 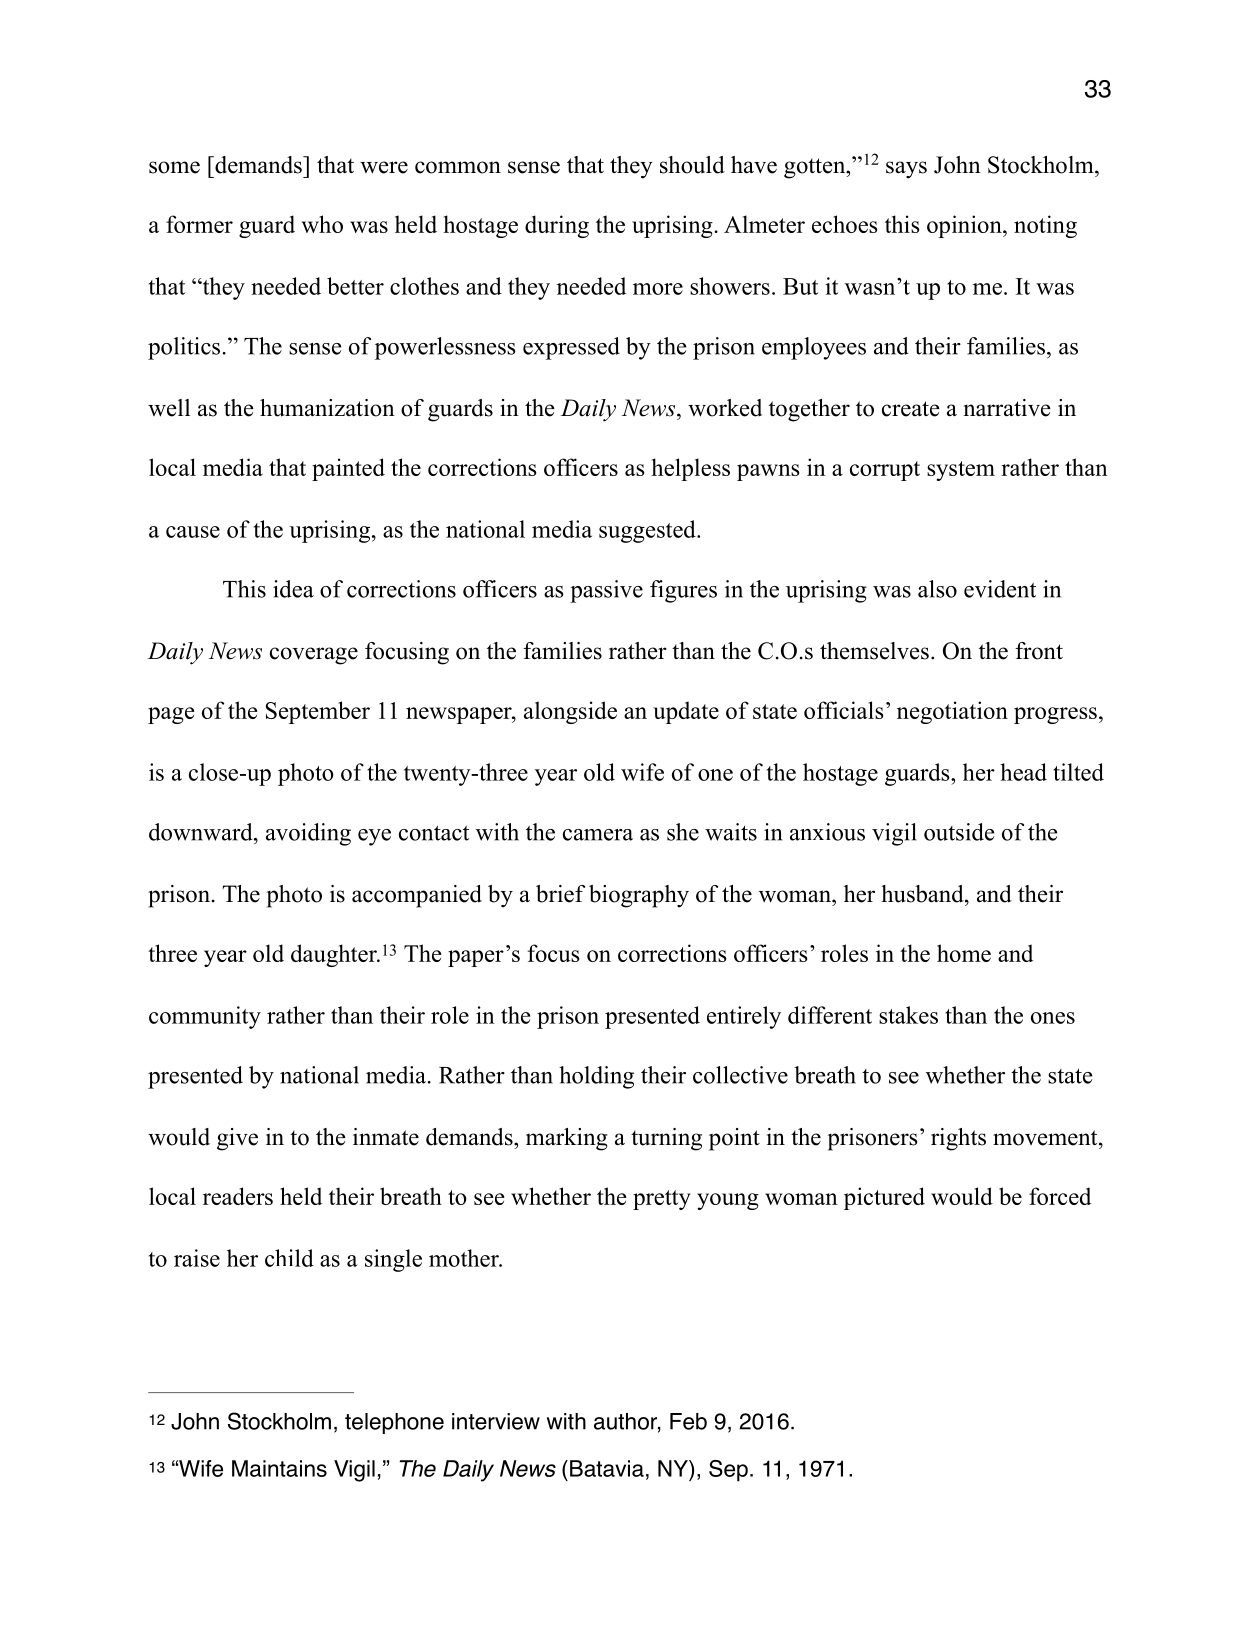 What do you see at coordinates (688, 1421) in the document?
I see `Feb` at bounding box center [688, 1421].
